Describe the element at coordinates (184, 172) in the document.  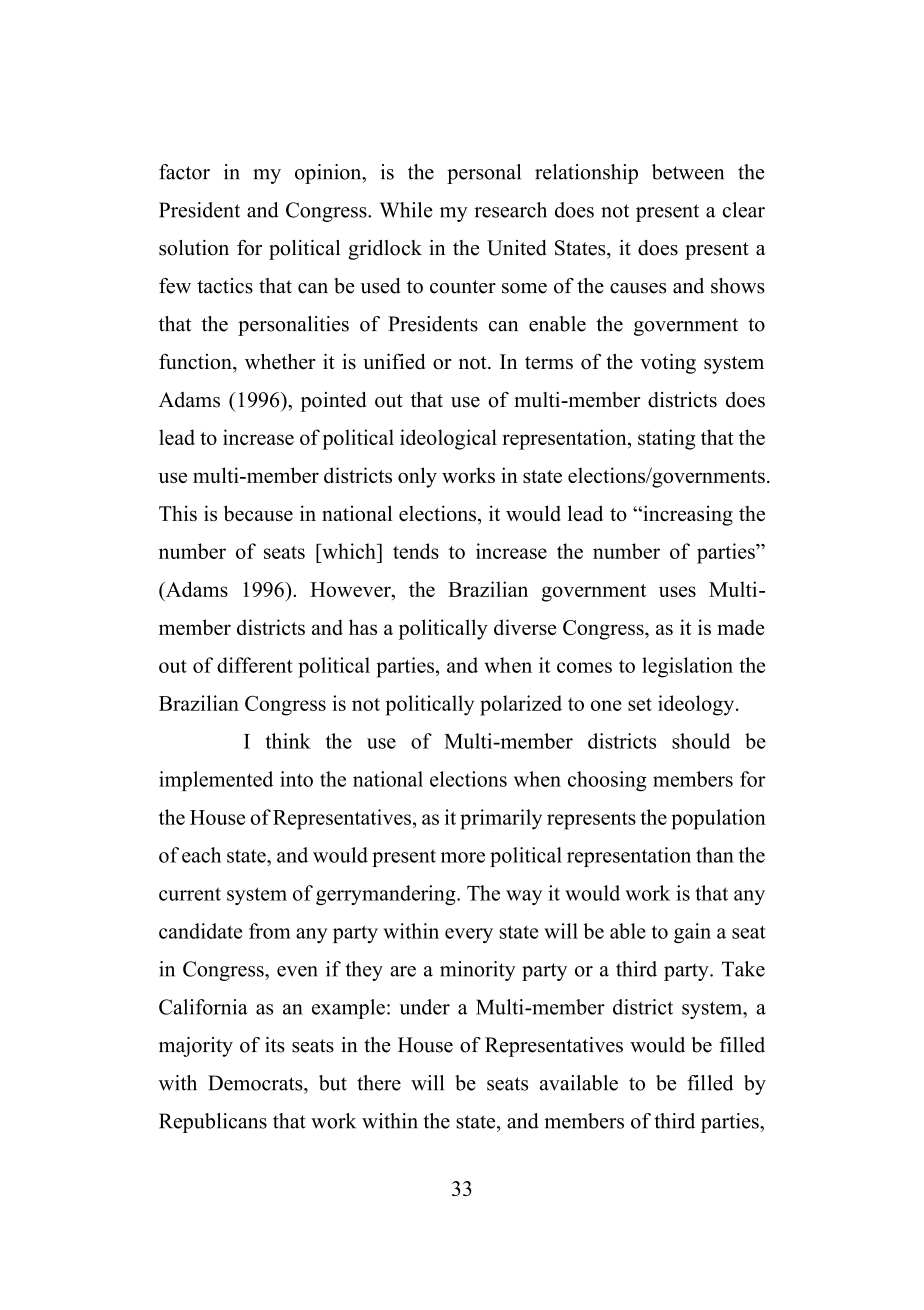
I see `factor` at that location.
